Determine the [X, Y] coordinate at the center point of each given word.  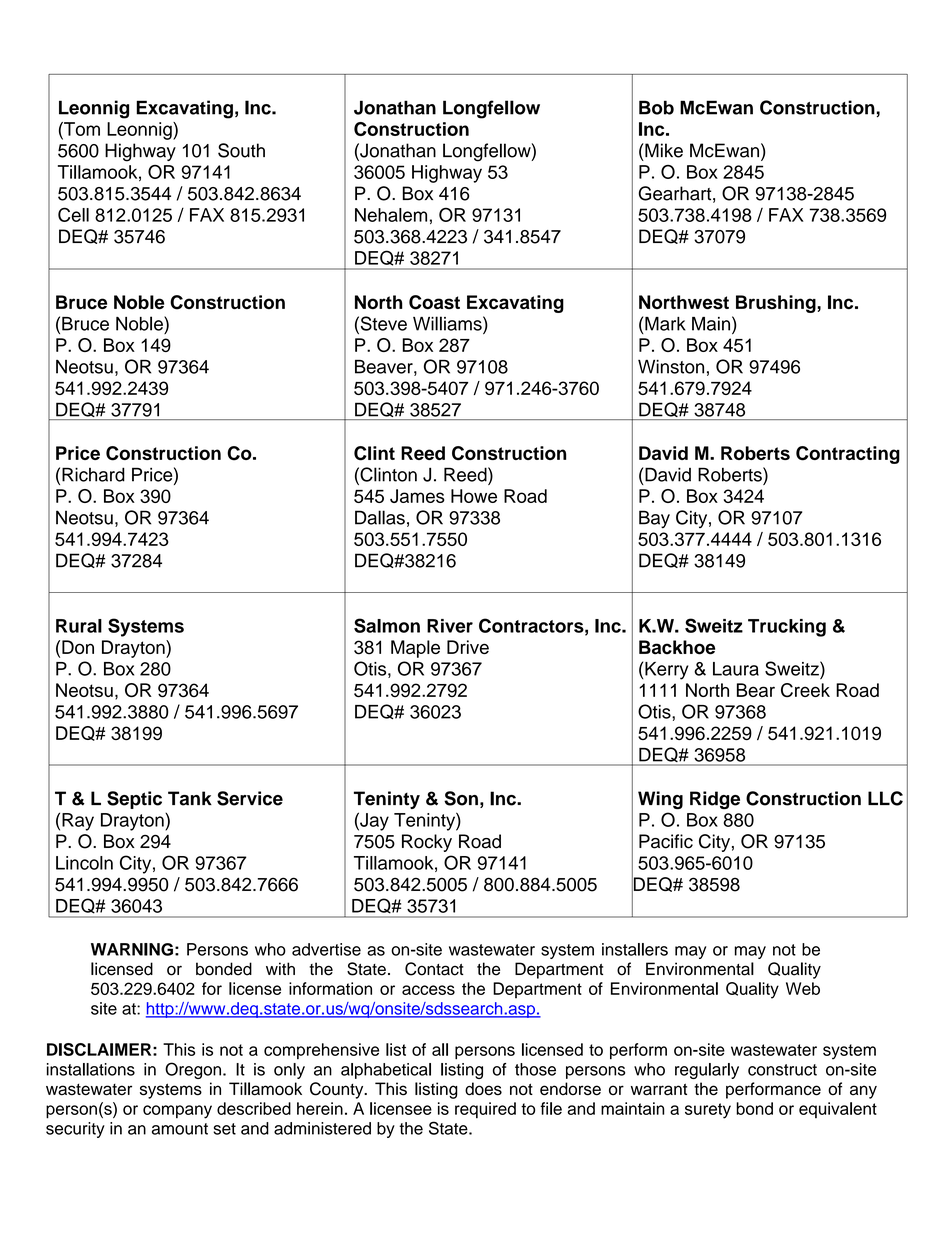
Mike [663, 150]
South [241, 150]
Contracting [848, 455]
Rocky [427, 843]
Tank [190, 798]
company [177, 1112]
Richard [93, 474]
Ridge [715, 800]
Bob [656, 107]
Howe [474, 496]
